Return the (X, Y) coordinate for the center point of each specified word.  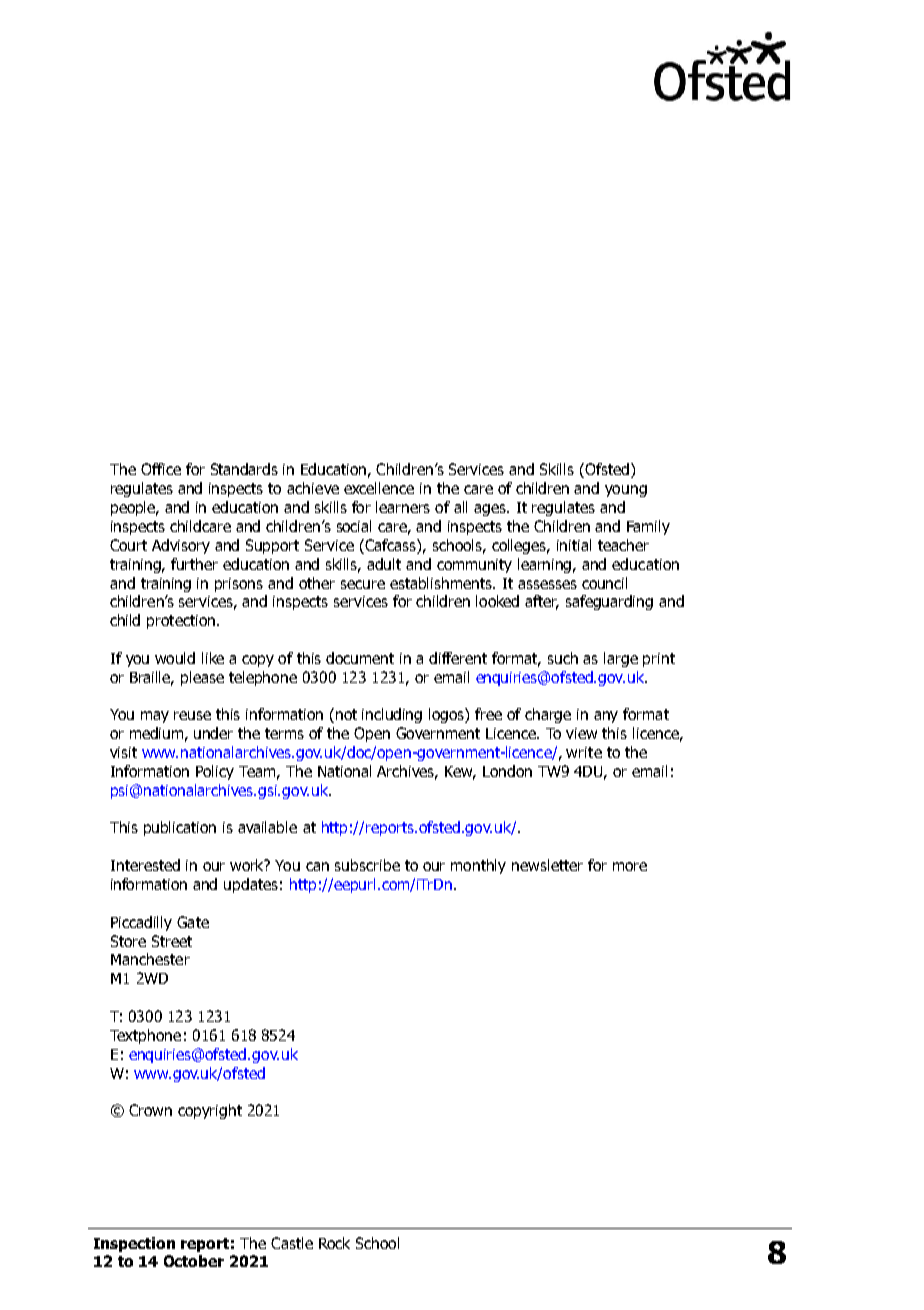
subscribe (367, 865)
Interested (145, 865)
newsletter (547, 865)
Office (161, 469)
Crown (150, 1110)
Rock (334, 1243)
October (194, 1261)
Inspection (134, 1244)
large (621, 659)
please (202, 678)
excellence (379, 488)
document (360, 658)
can (317, 866)
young (626, 491)
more (630, 866)
